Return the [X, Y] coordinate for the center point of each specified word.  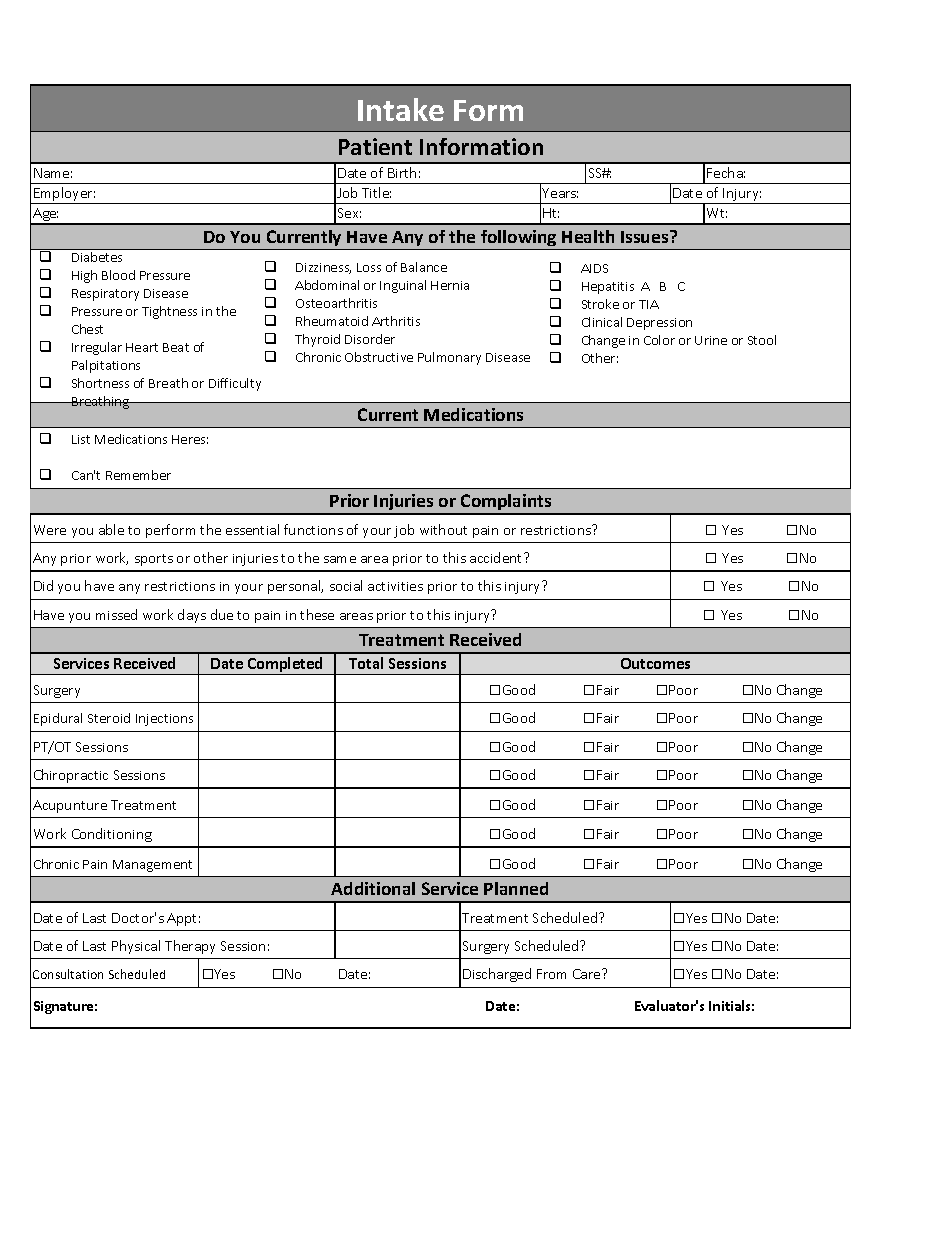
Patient [375, 146]
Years [560, 193]
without [443, 529]
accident [497, 557]
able [111, 529]
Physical [136, 947]
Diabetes [97, 257]
